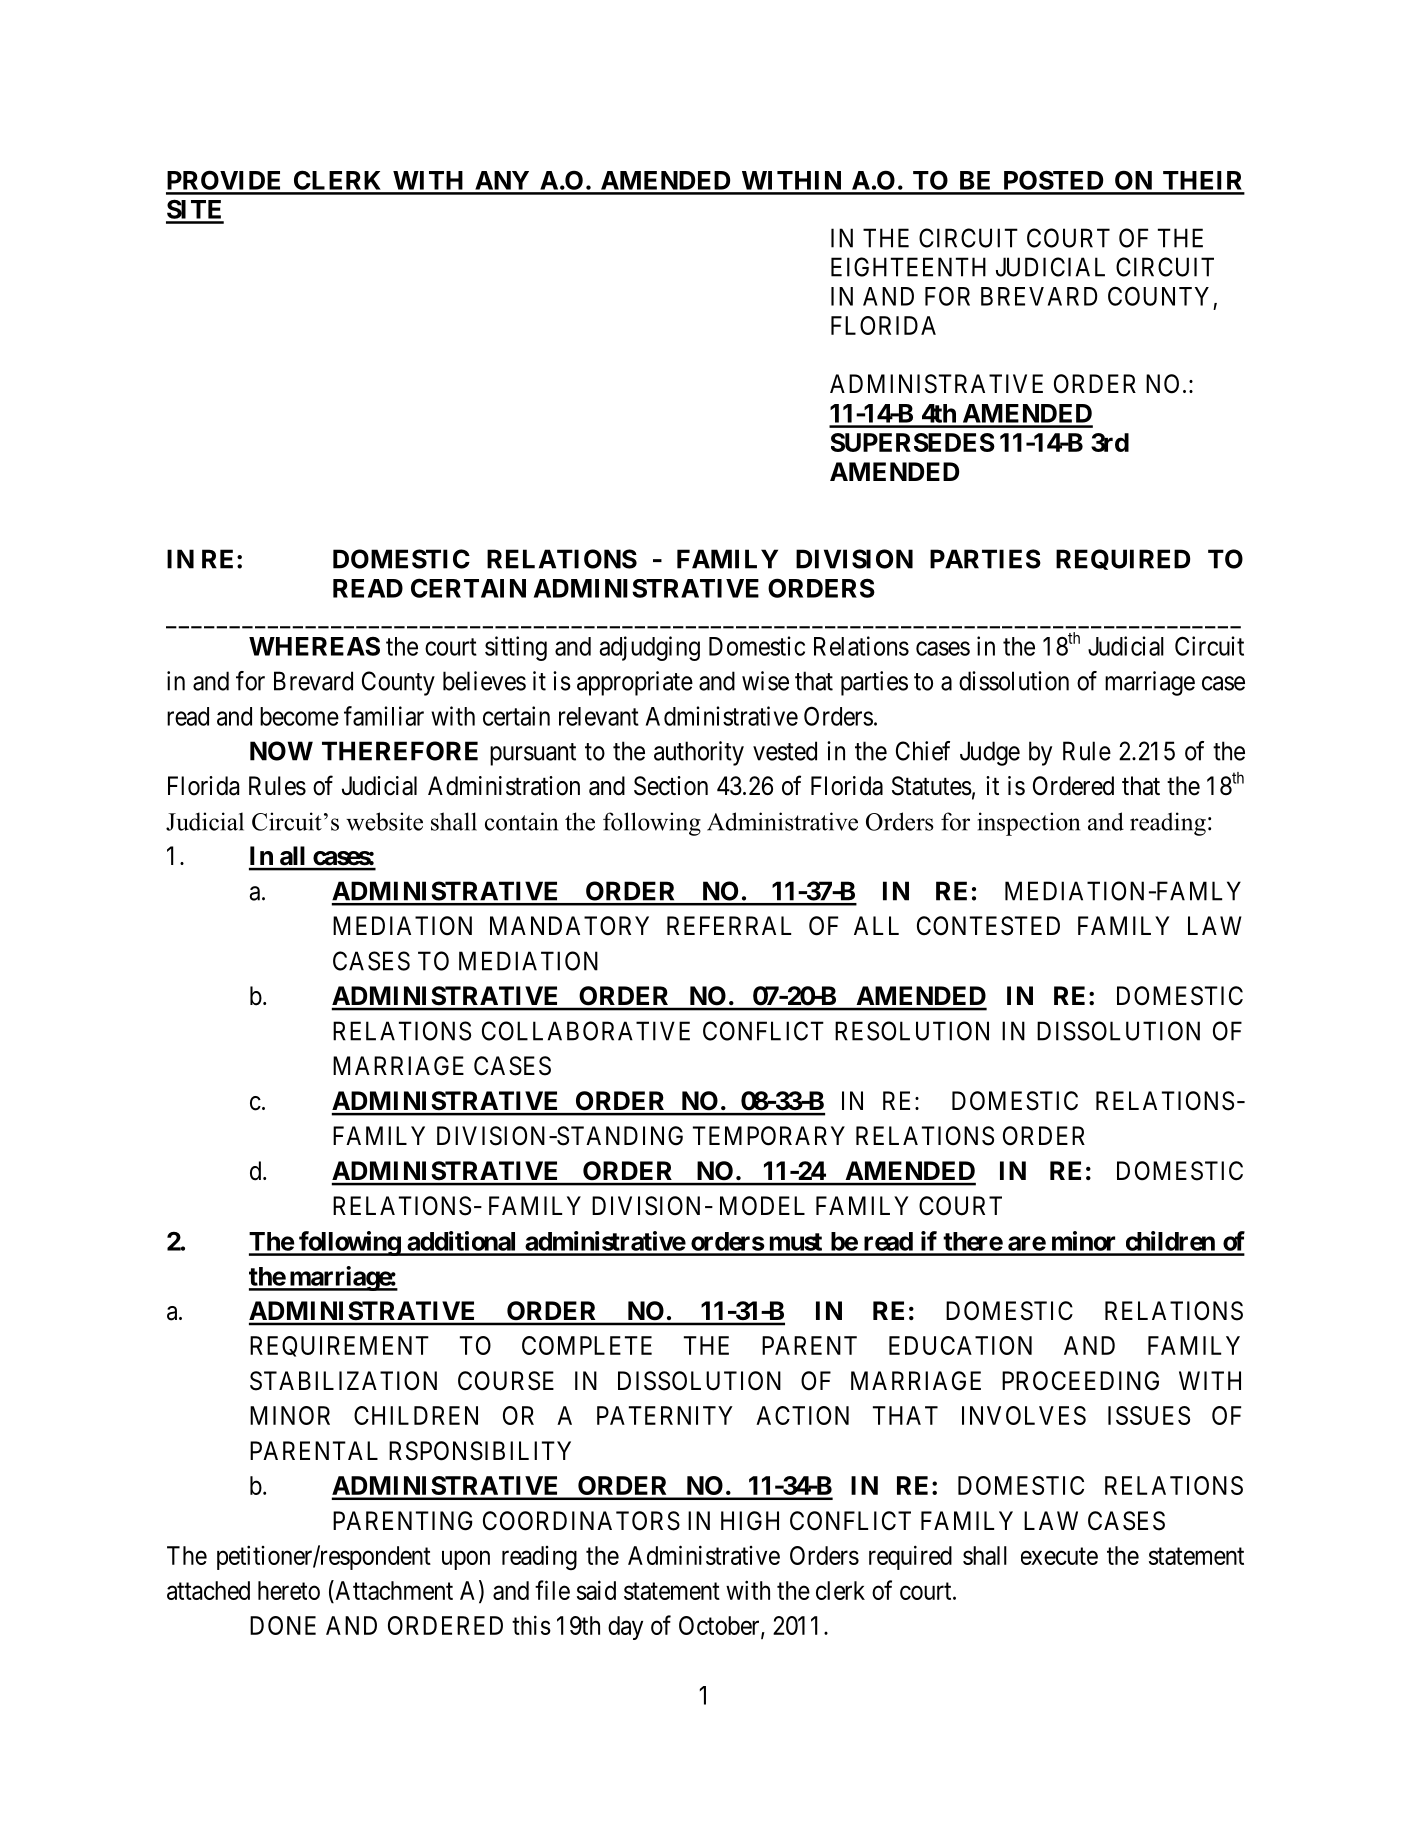 The height and width of the screenshot is (1825, 1410). What do you see at coordinates (289, 1590) in the screenshot?
I see `hereto` at bounding box center [289, 1590].
